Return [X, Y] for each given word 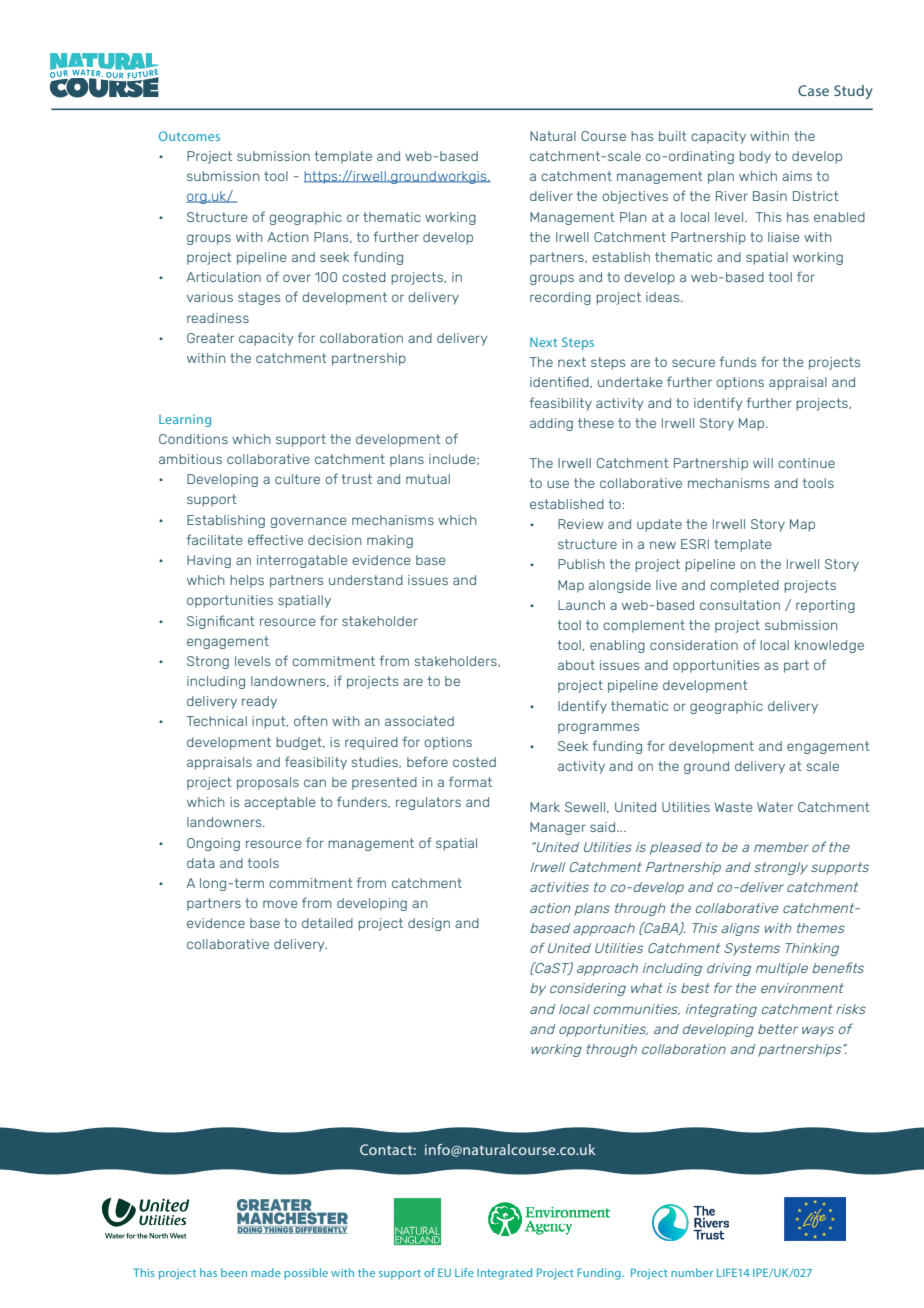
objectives [635, 197]
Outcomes [189, 136]
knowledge [829, 646]
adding [551, 424]
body [755, 157]
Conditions [193, 439]
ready [259, 702]
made [266, 1272]
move [280, 904]
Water [775, 807]
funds [738, 361]
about [576, 665]
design [429, 924]
